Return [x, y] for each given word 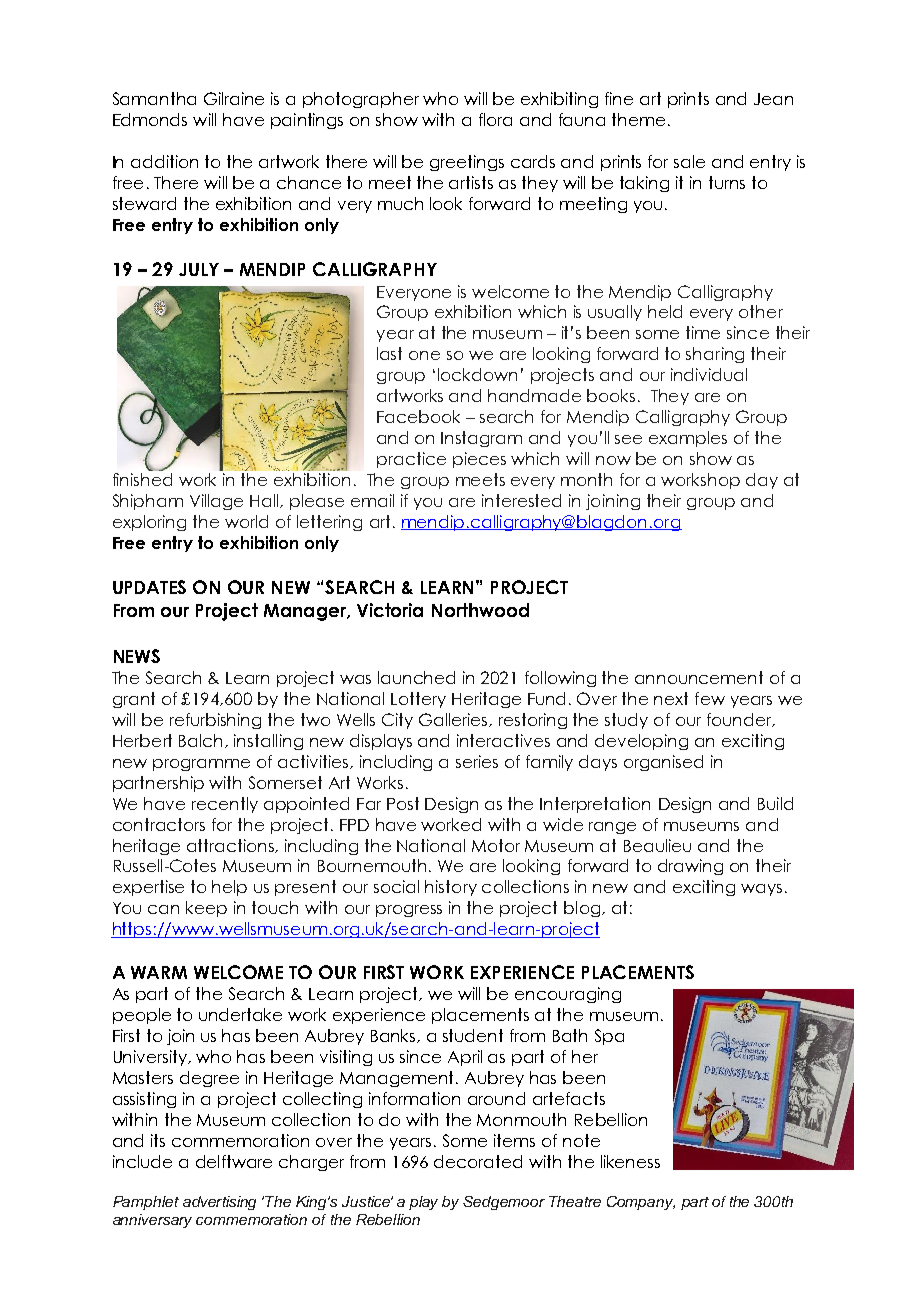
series [477, 761]
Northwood [480, 610]
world [246, 521]
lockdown [477, 374]
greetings [467, 163]
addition [164, 161]
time [703, 332]
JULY [199, 269]
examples [688, 439]
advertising [219, 1203]
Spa [609, 1037]
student [473, 1035]
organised [663, 763]
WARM [159, 972]
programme [201, 765]
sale [689, 161]
